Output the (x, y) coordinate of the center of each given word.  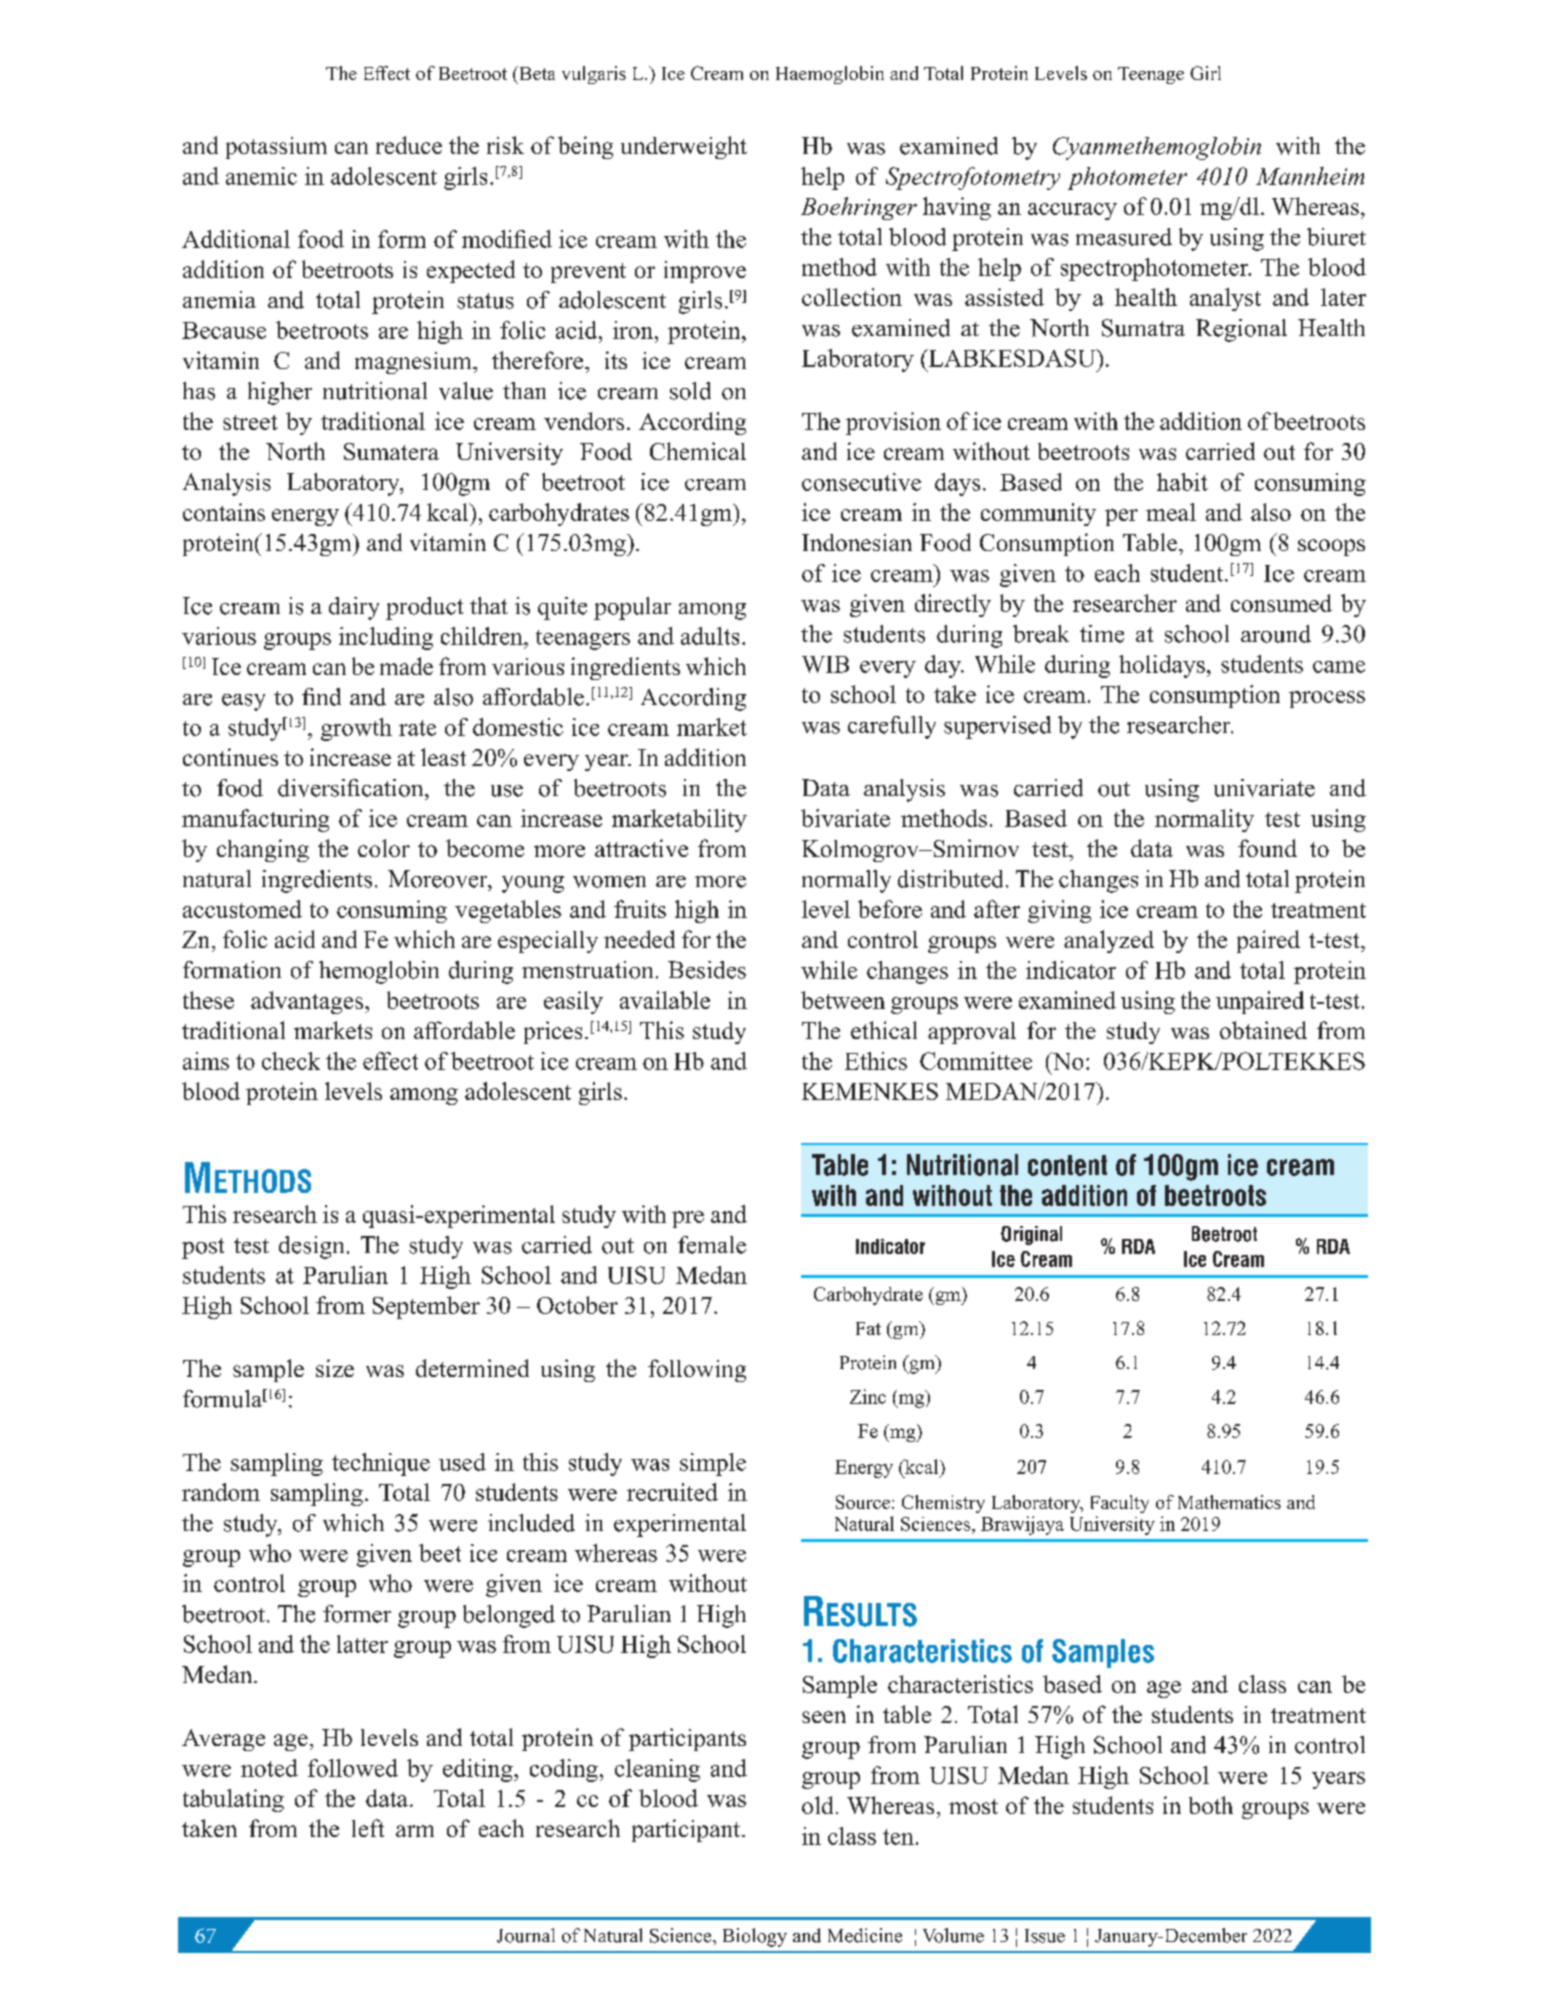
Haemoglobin (830, 75)
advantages (308, 1002)
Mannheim (1310, 176)
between (843, 1000)
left (368, 1828)
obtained (1263, 1030)
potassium (276, 148)
